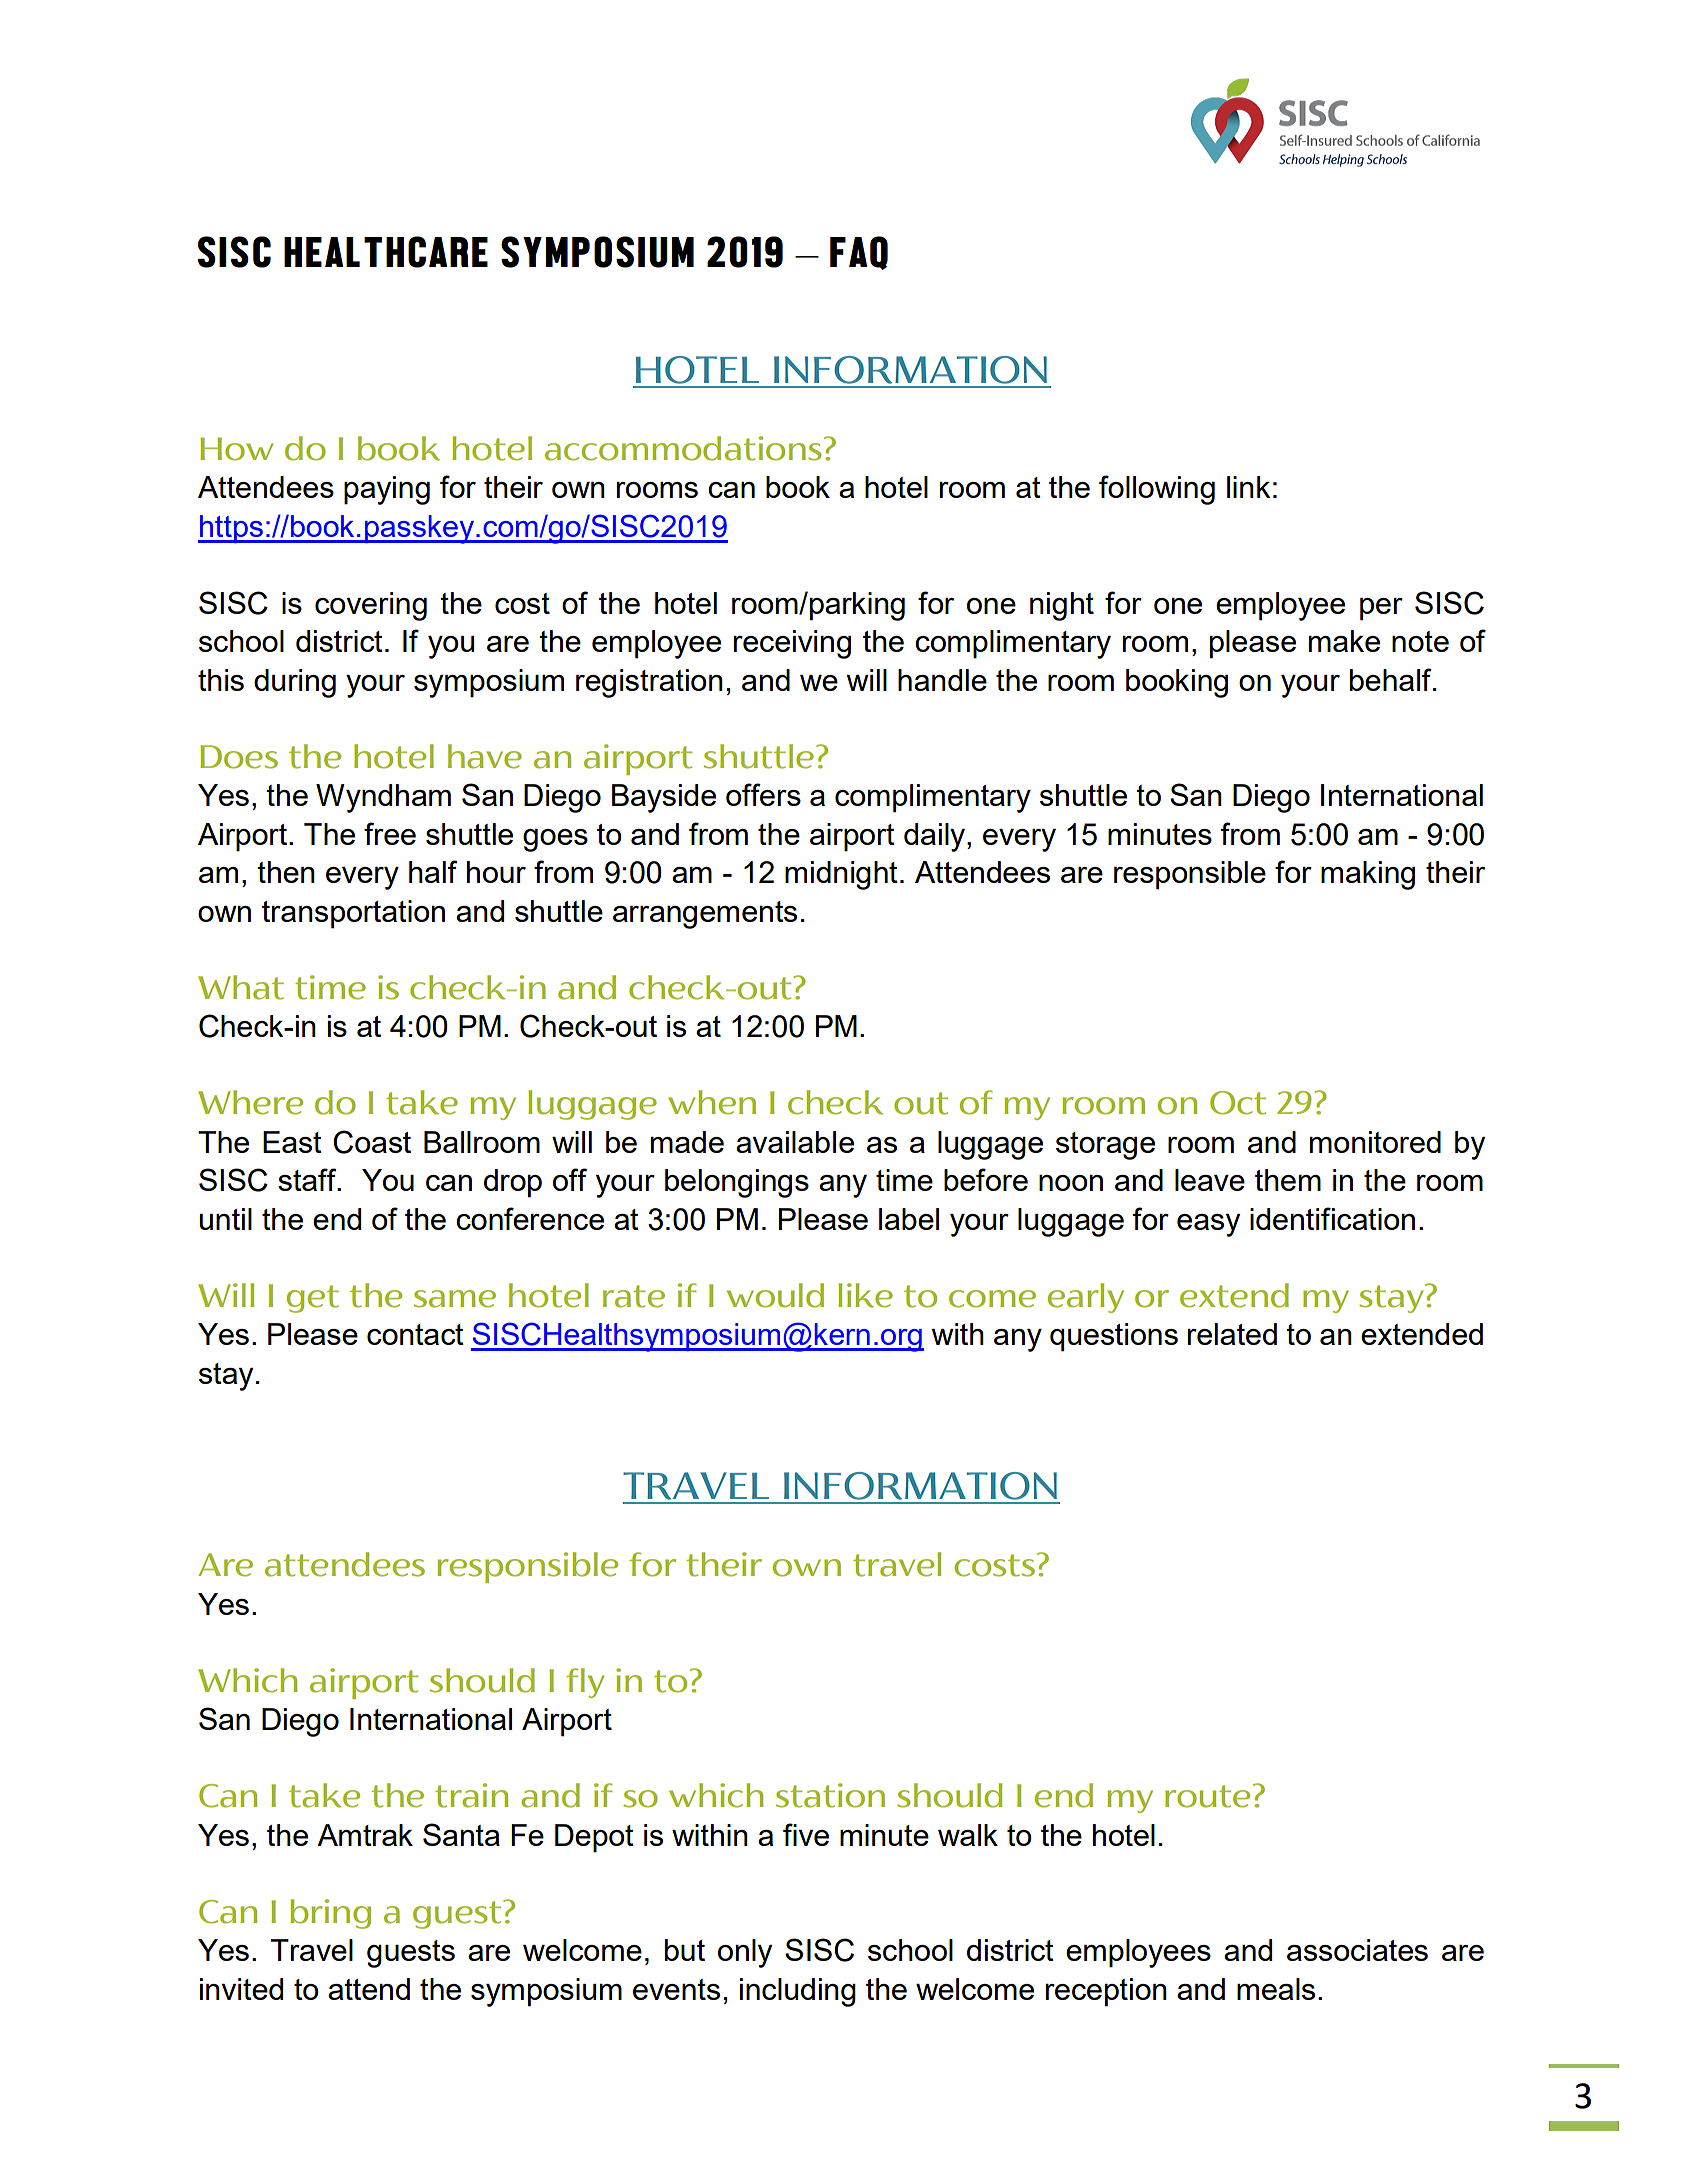  Describe the element at coordinates (795, 1142) in the page. I see `available` at that location.
